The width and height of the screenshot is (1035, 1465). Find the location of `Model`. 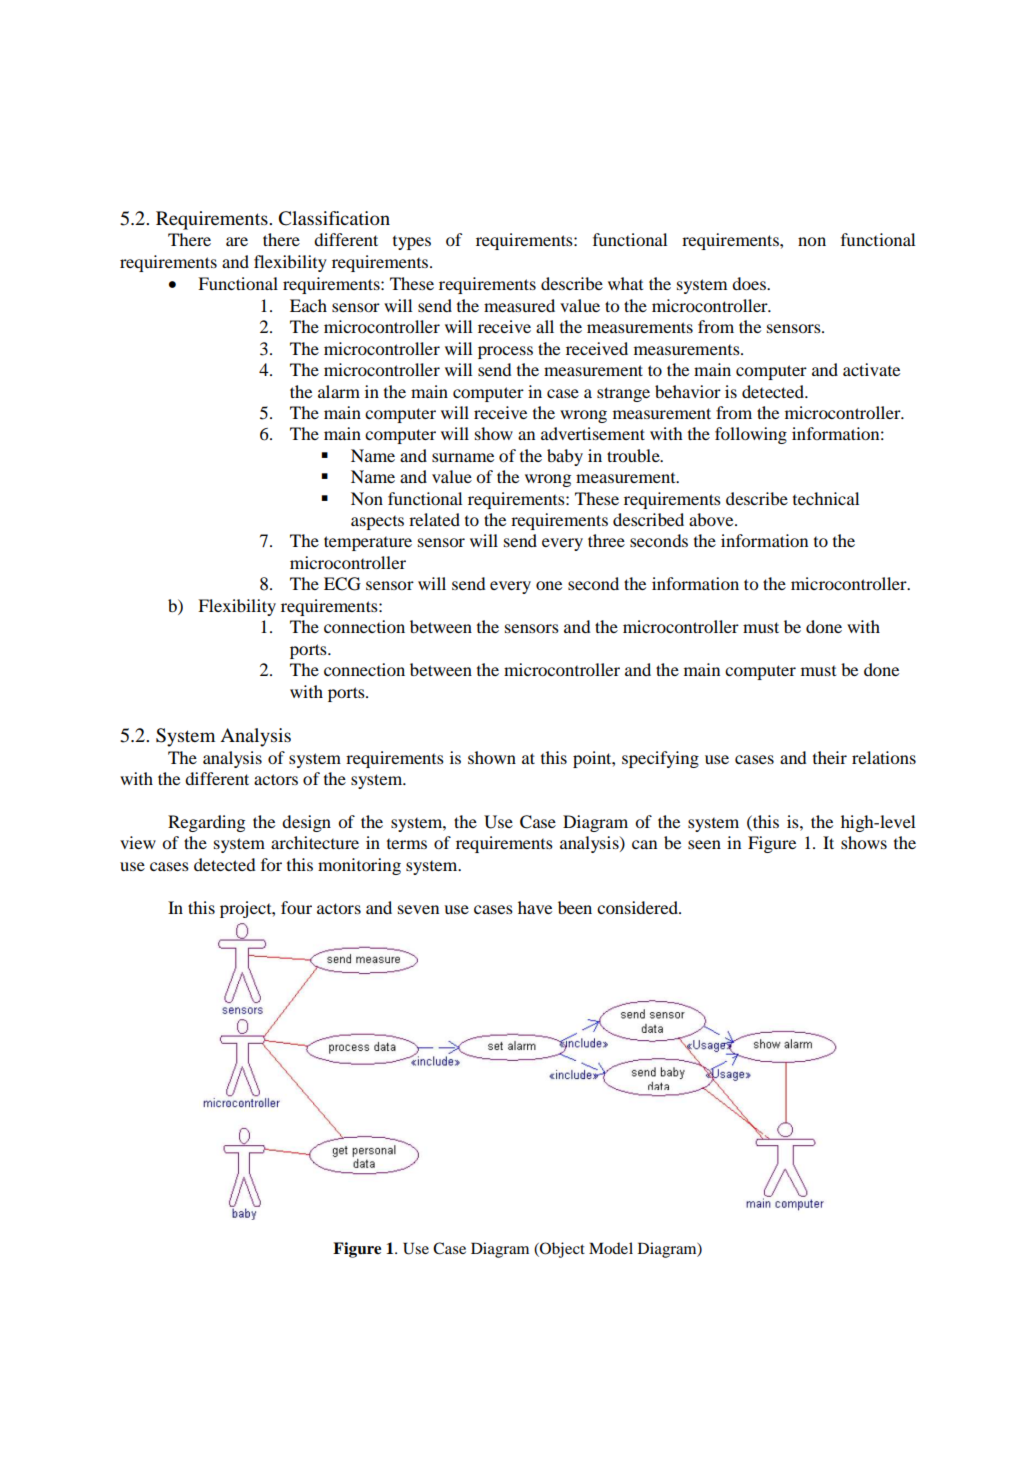

Model is located at coordinates (611, 1248).
